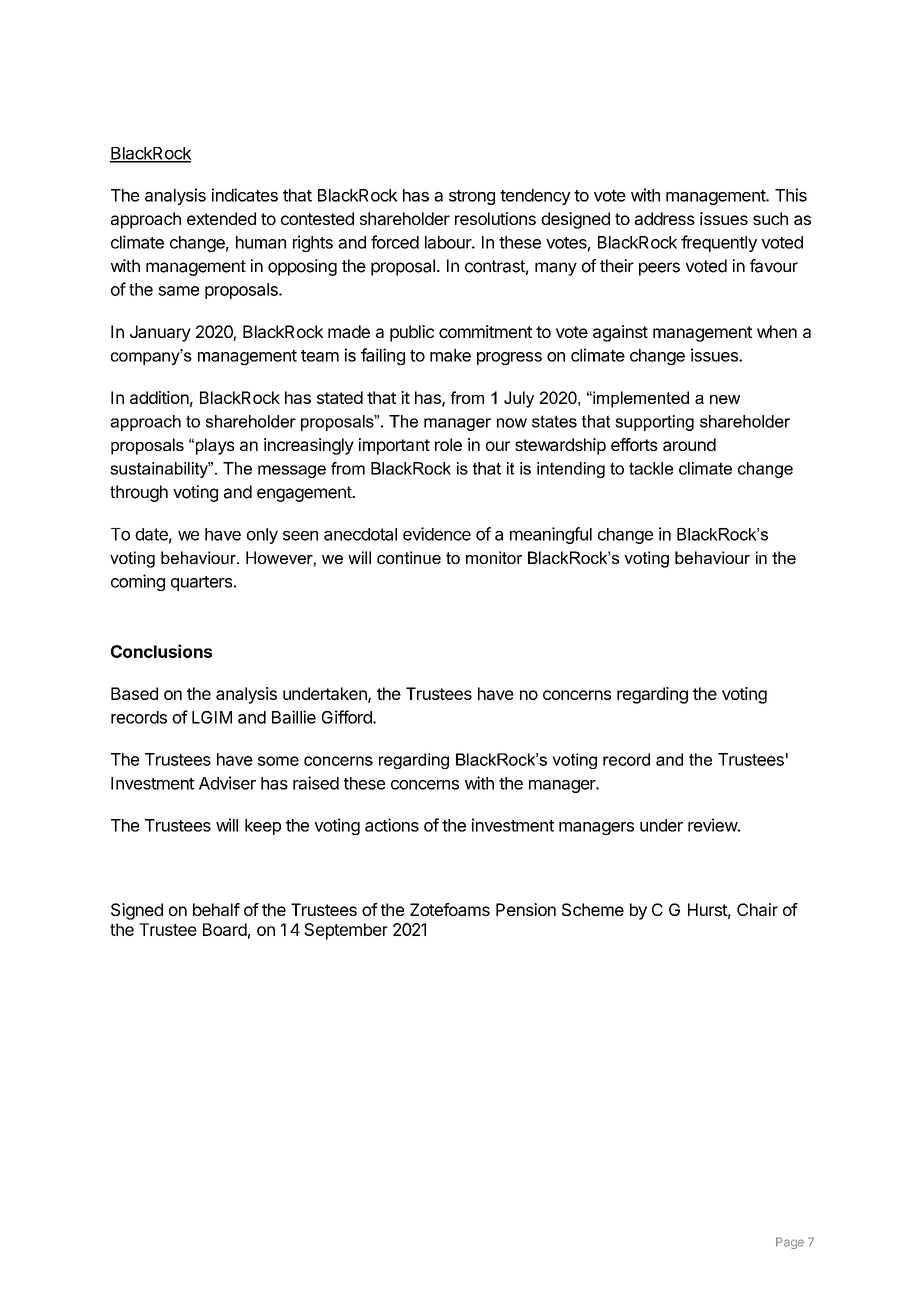 The height and width of the document is (1308, 924). Describe the element at coordinates (495, 218) in the document. I see `resolutions` at that location.
